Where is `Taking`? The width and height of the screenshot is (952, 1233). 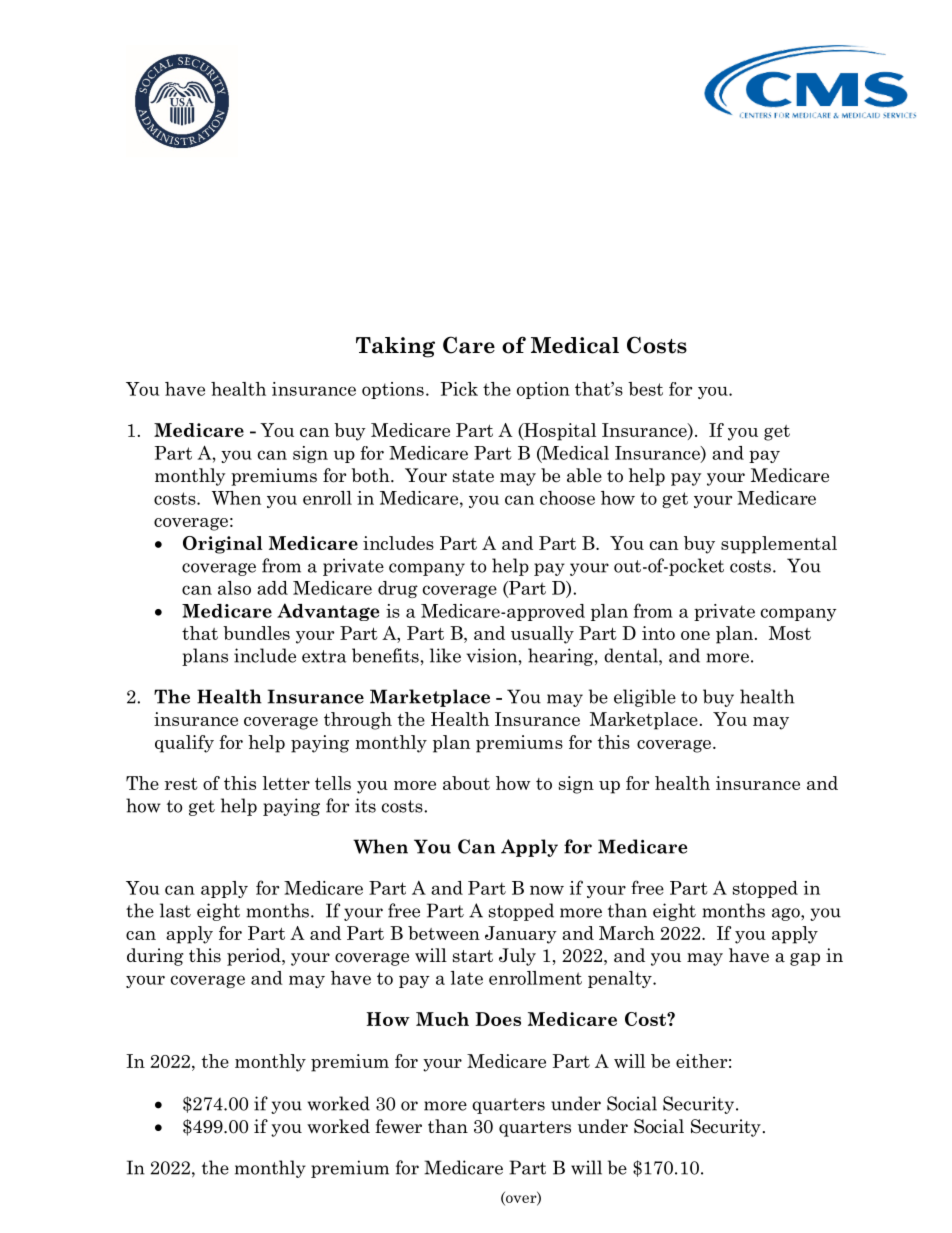
Taking is located at coordinates (395, 347).
